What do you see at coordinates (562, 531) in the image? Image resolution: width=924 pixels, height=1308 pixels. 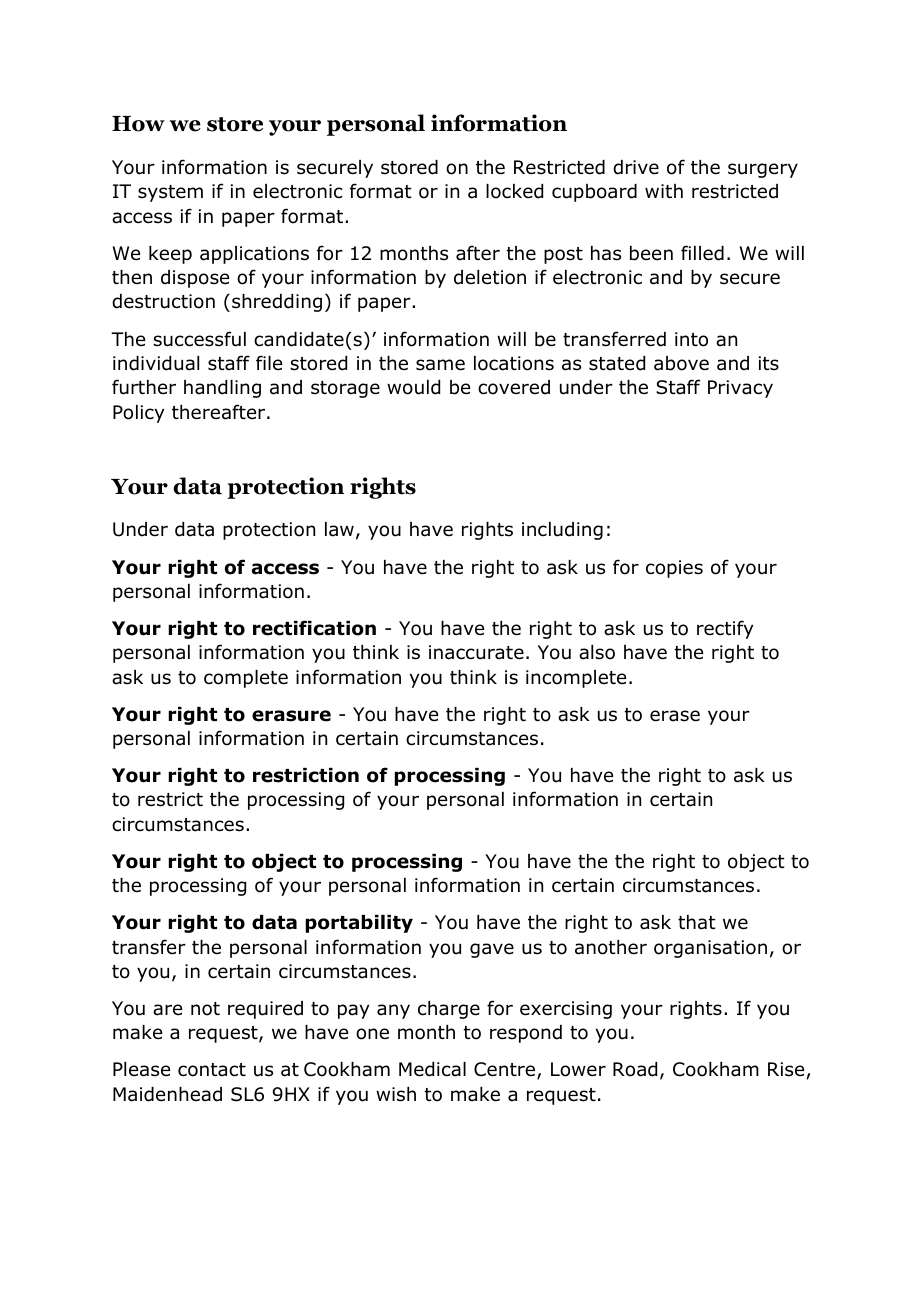 I see `including` at bounding box center [562, 531].
